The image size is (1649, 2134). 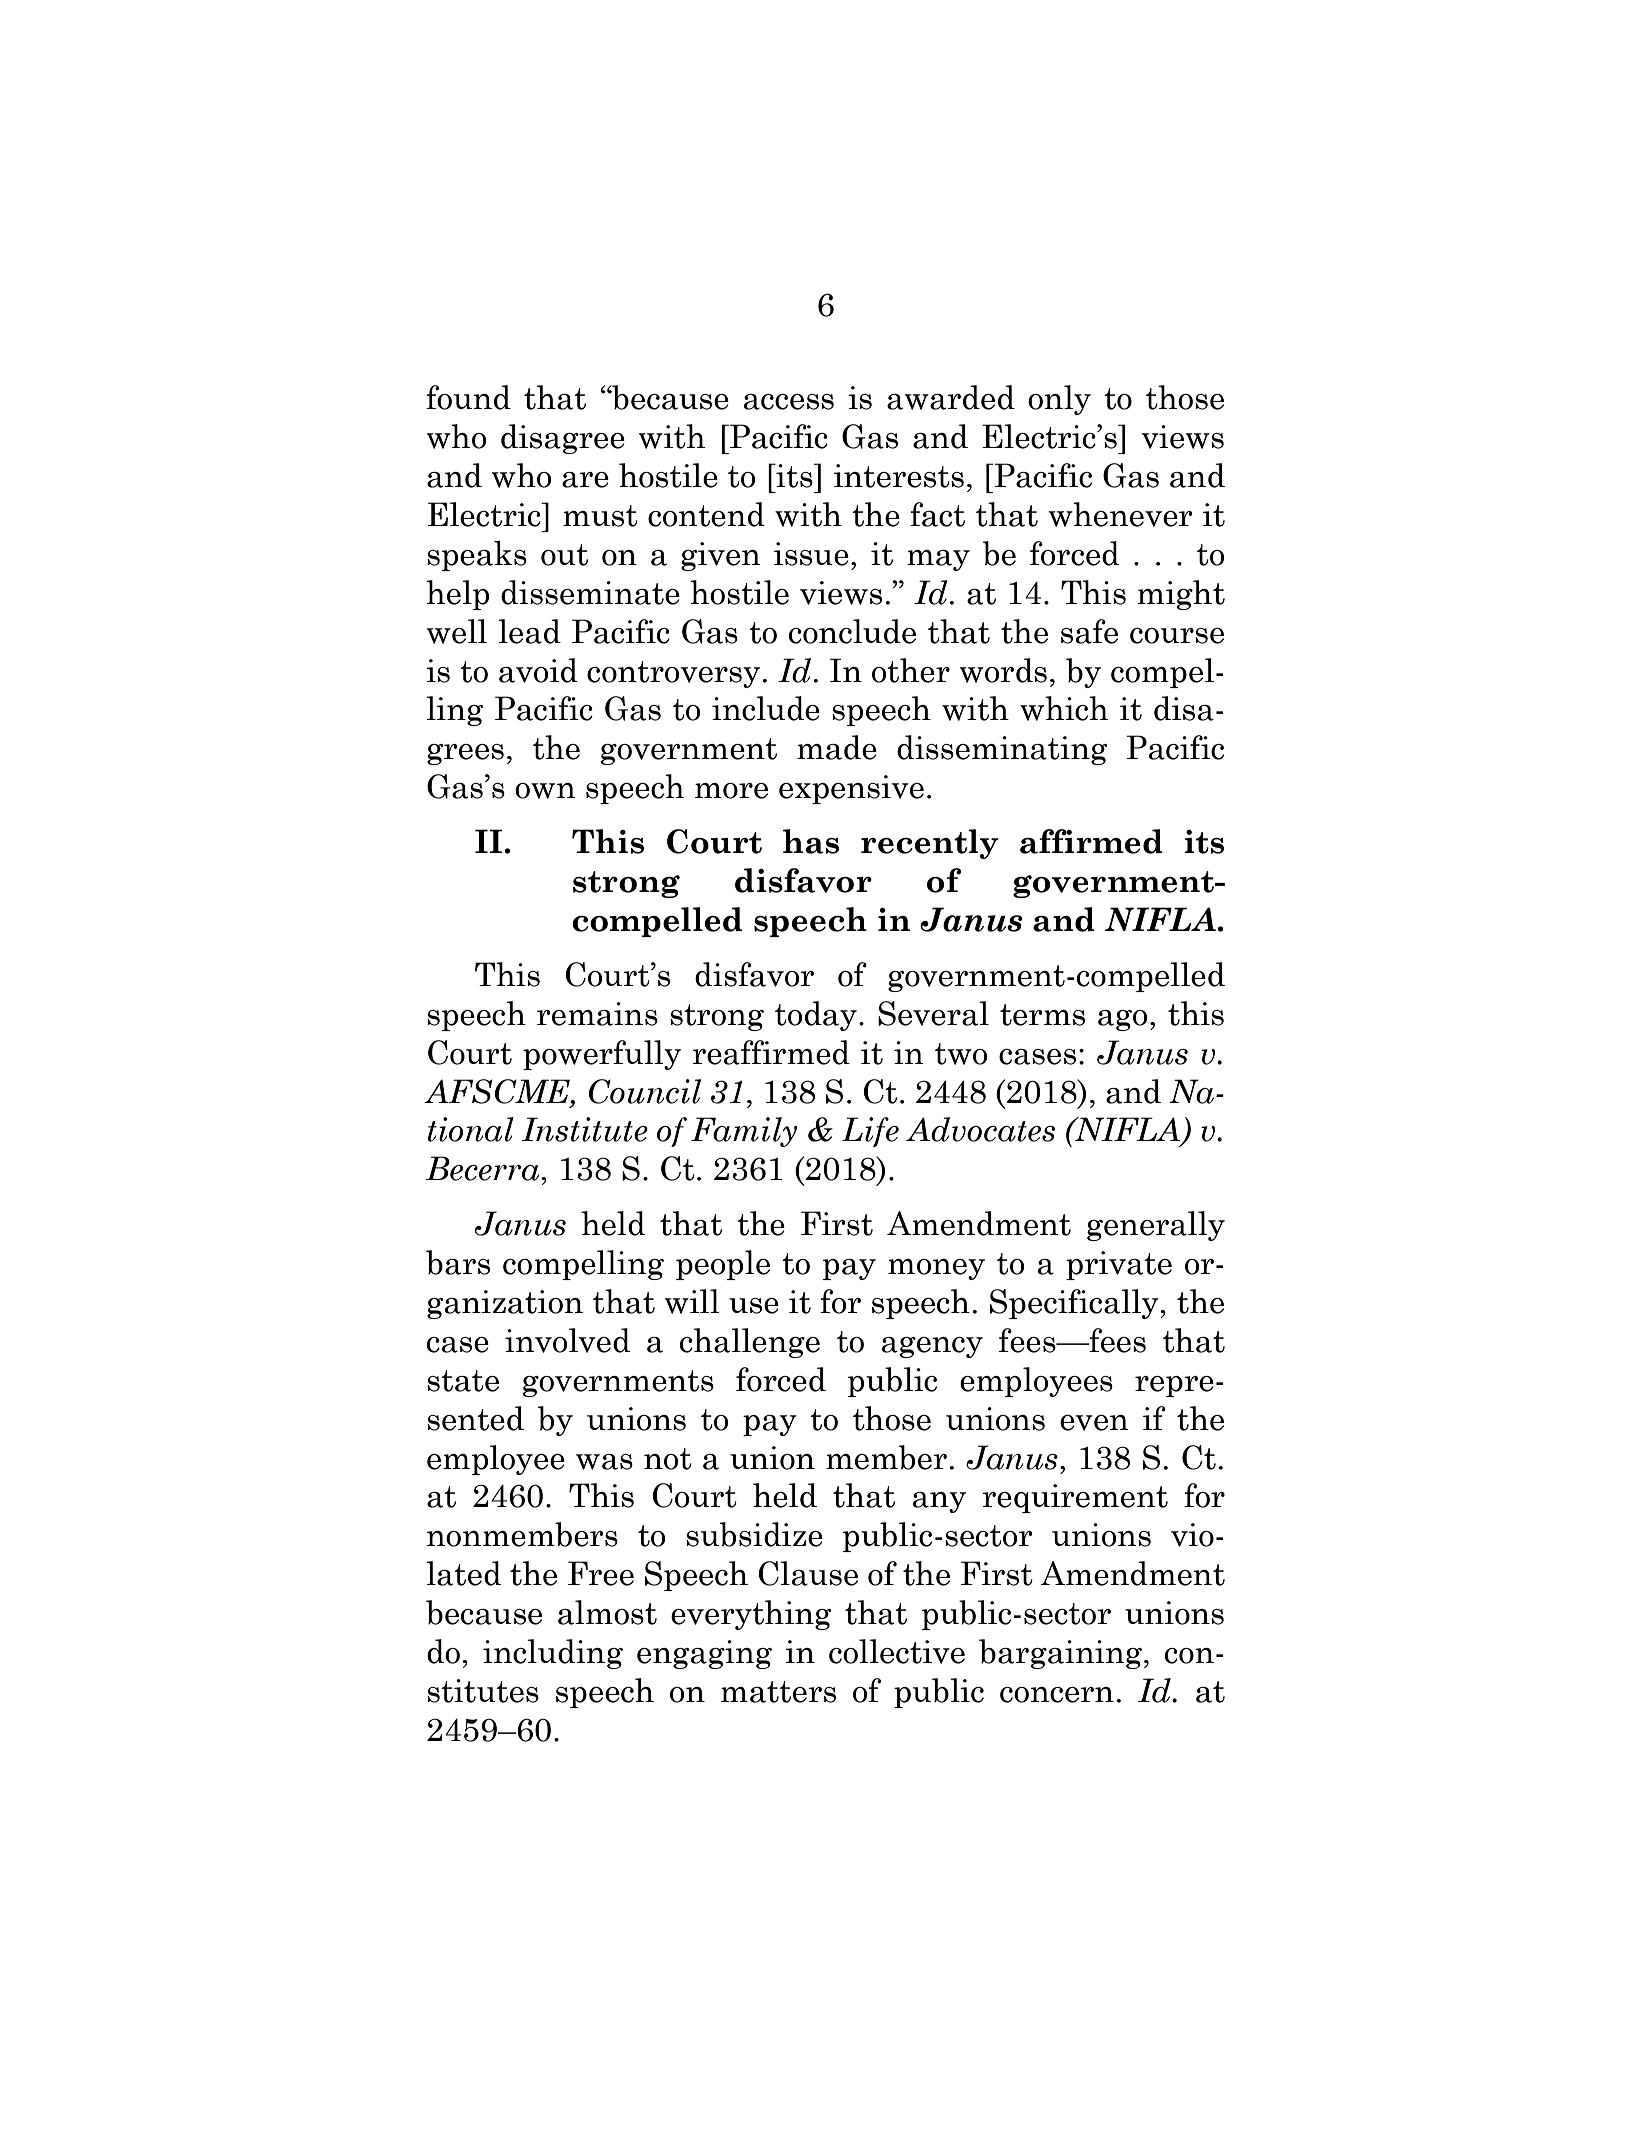 I want to click on bargaining, so click(x=1060, y=1654).
